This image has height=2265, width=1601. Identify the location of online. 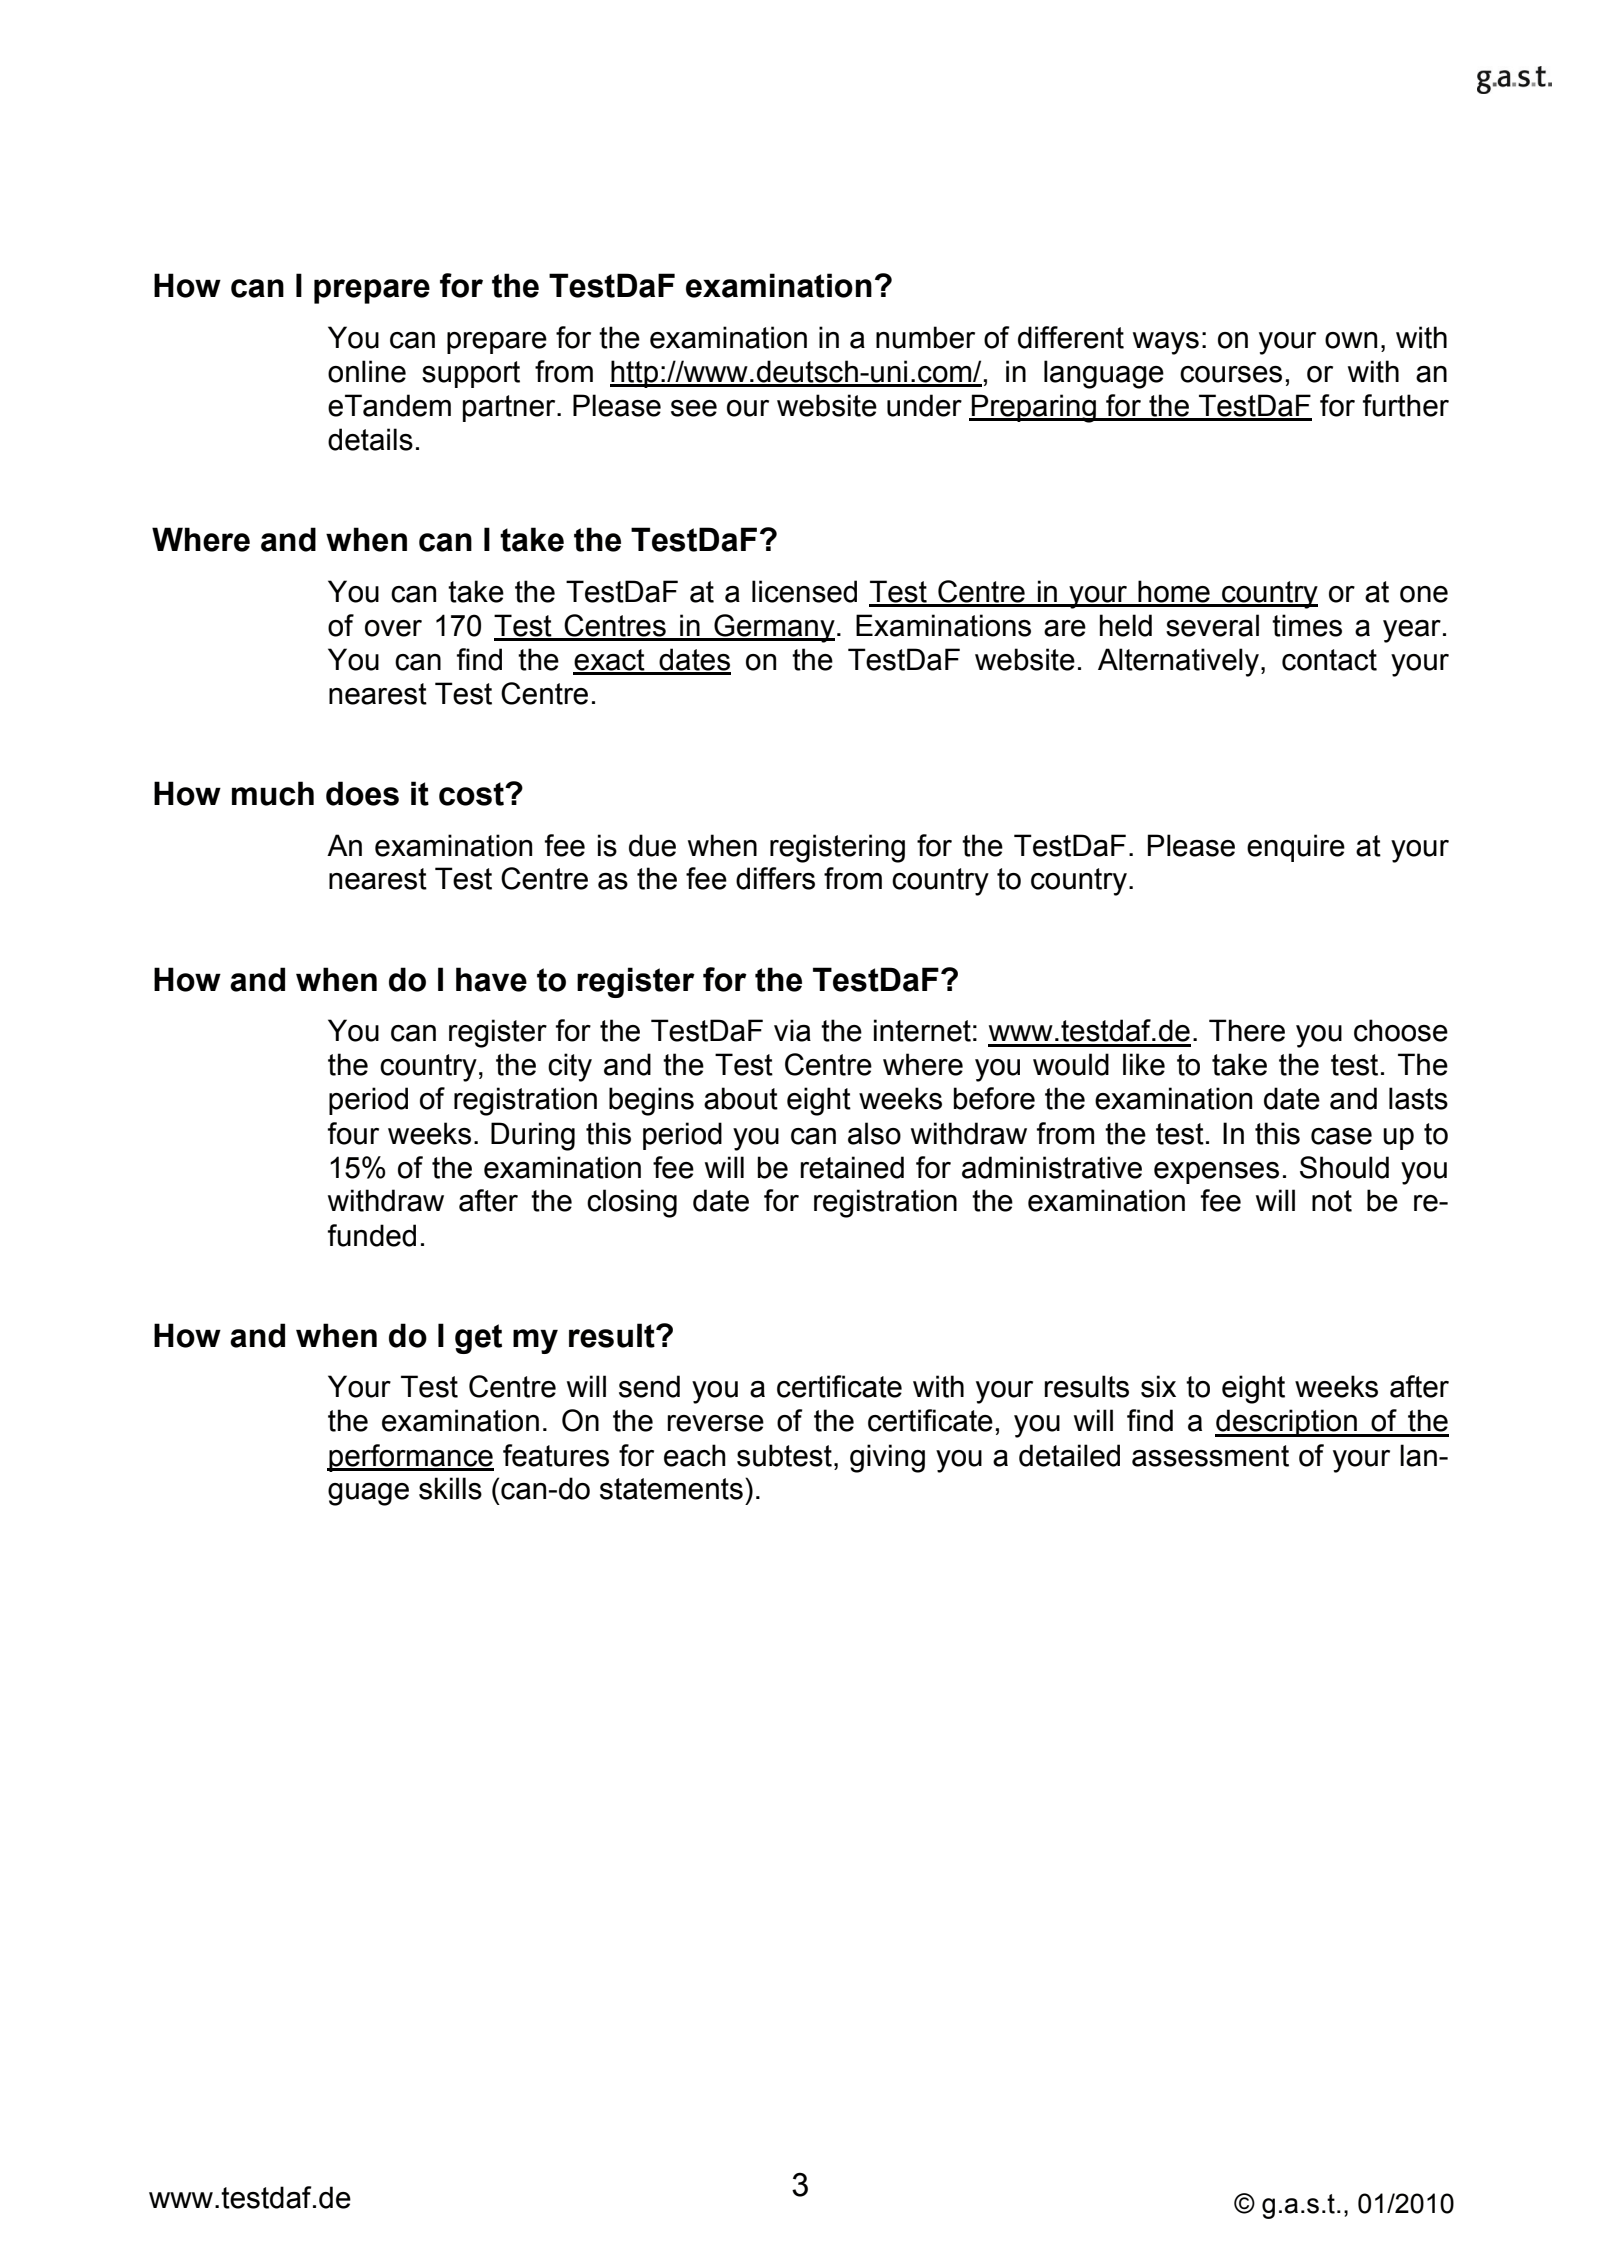
(367, 371).
